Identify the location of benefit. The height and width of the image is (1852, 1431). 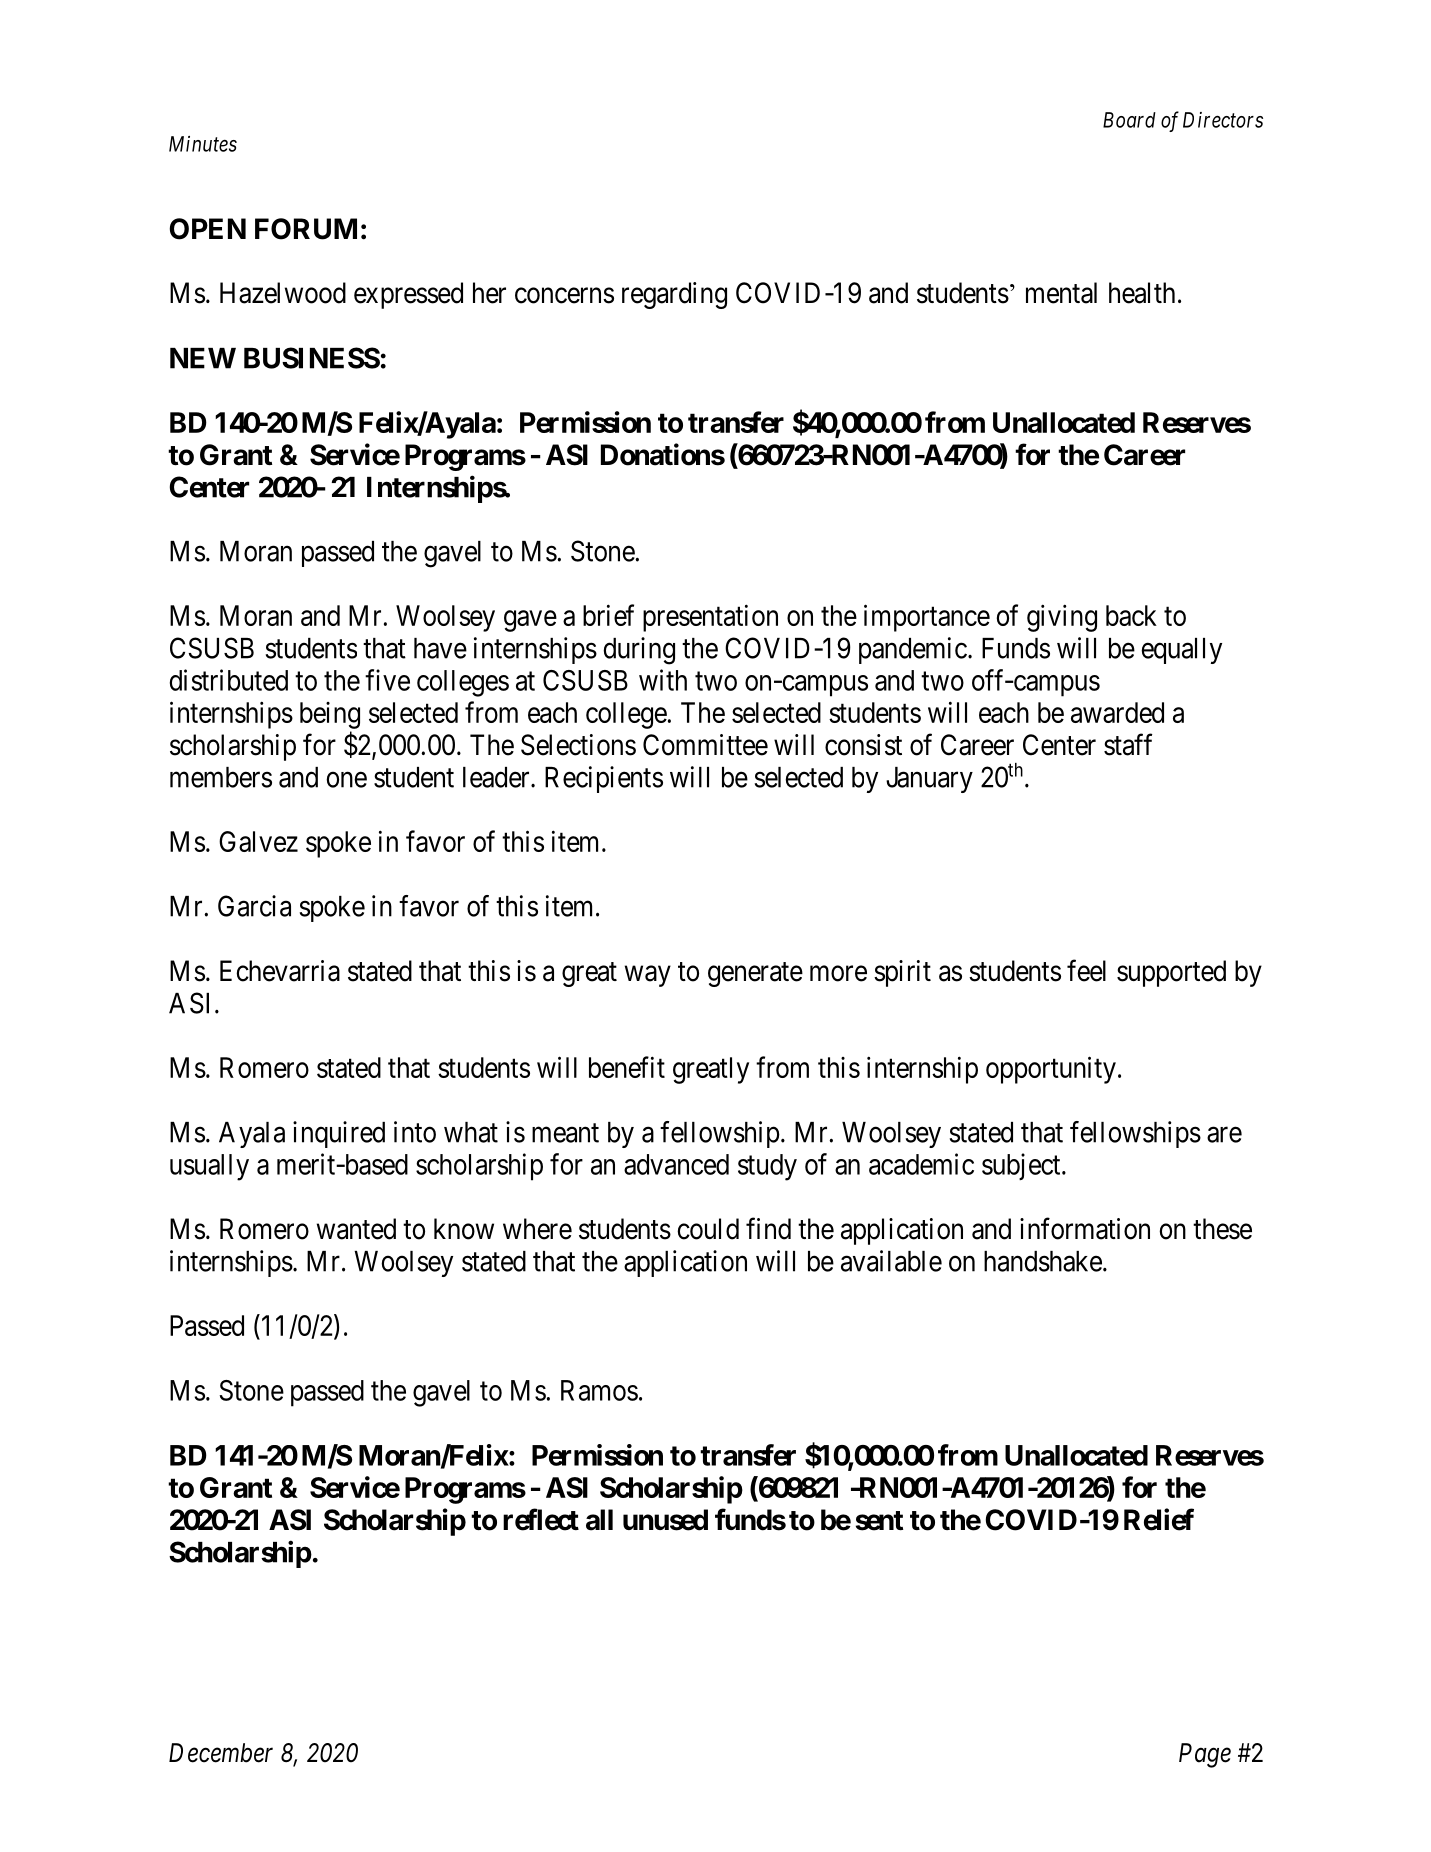
(627, 1067).
